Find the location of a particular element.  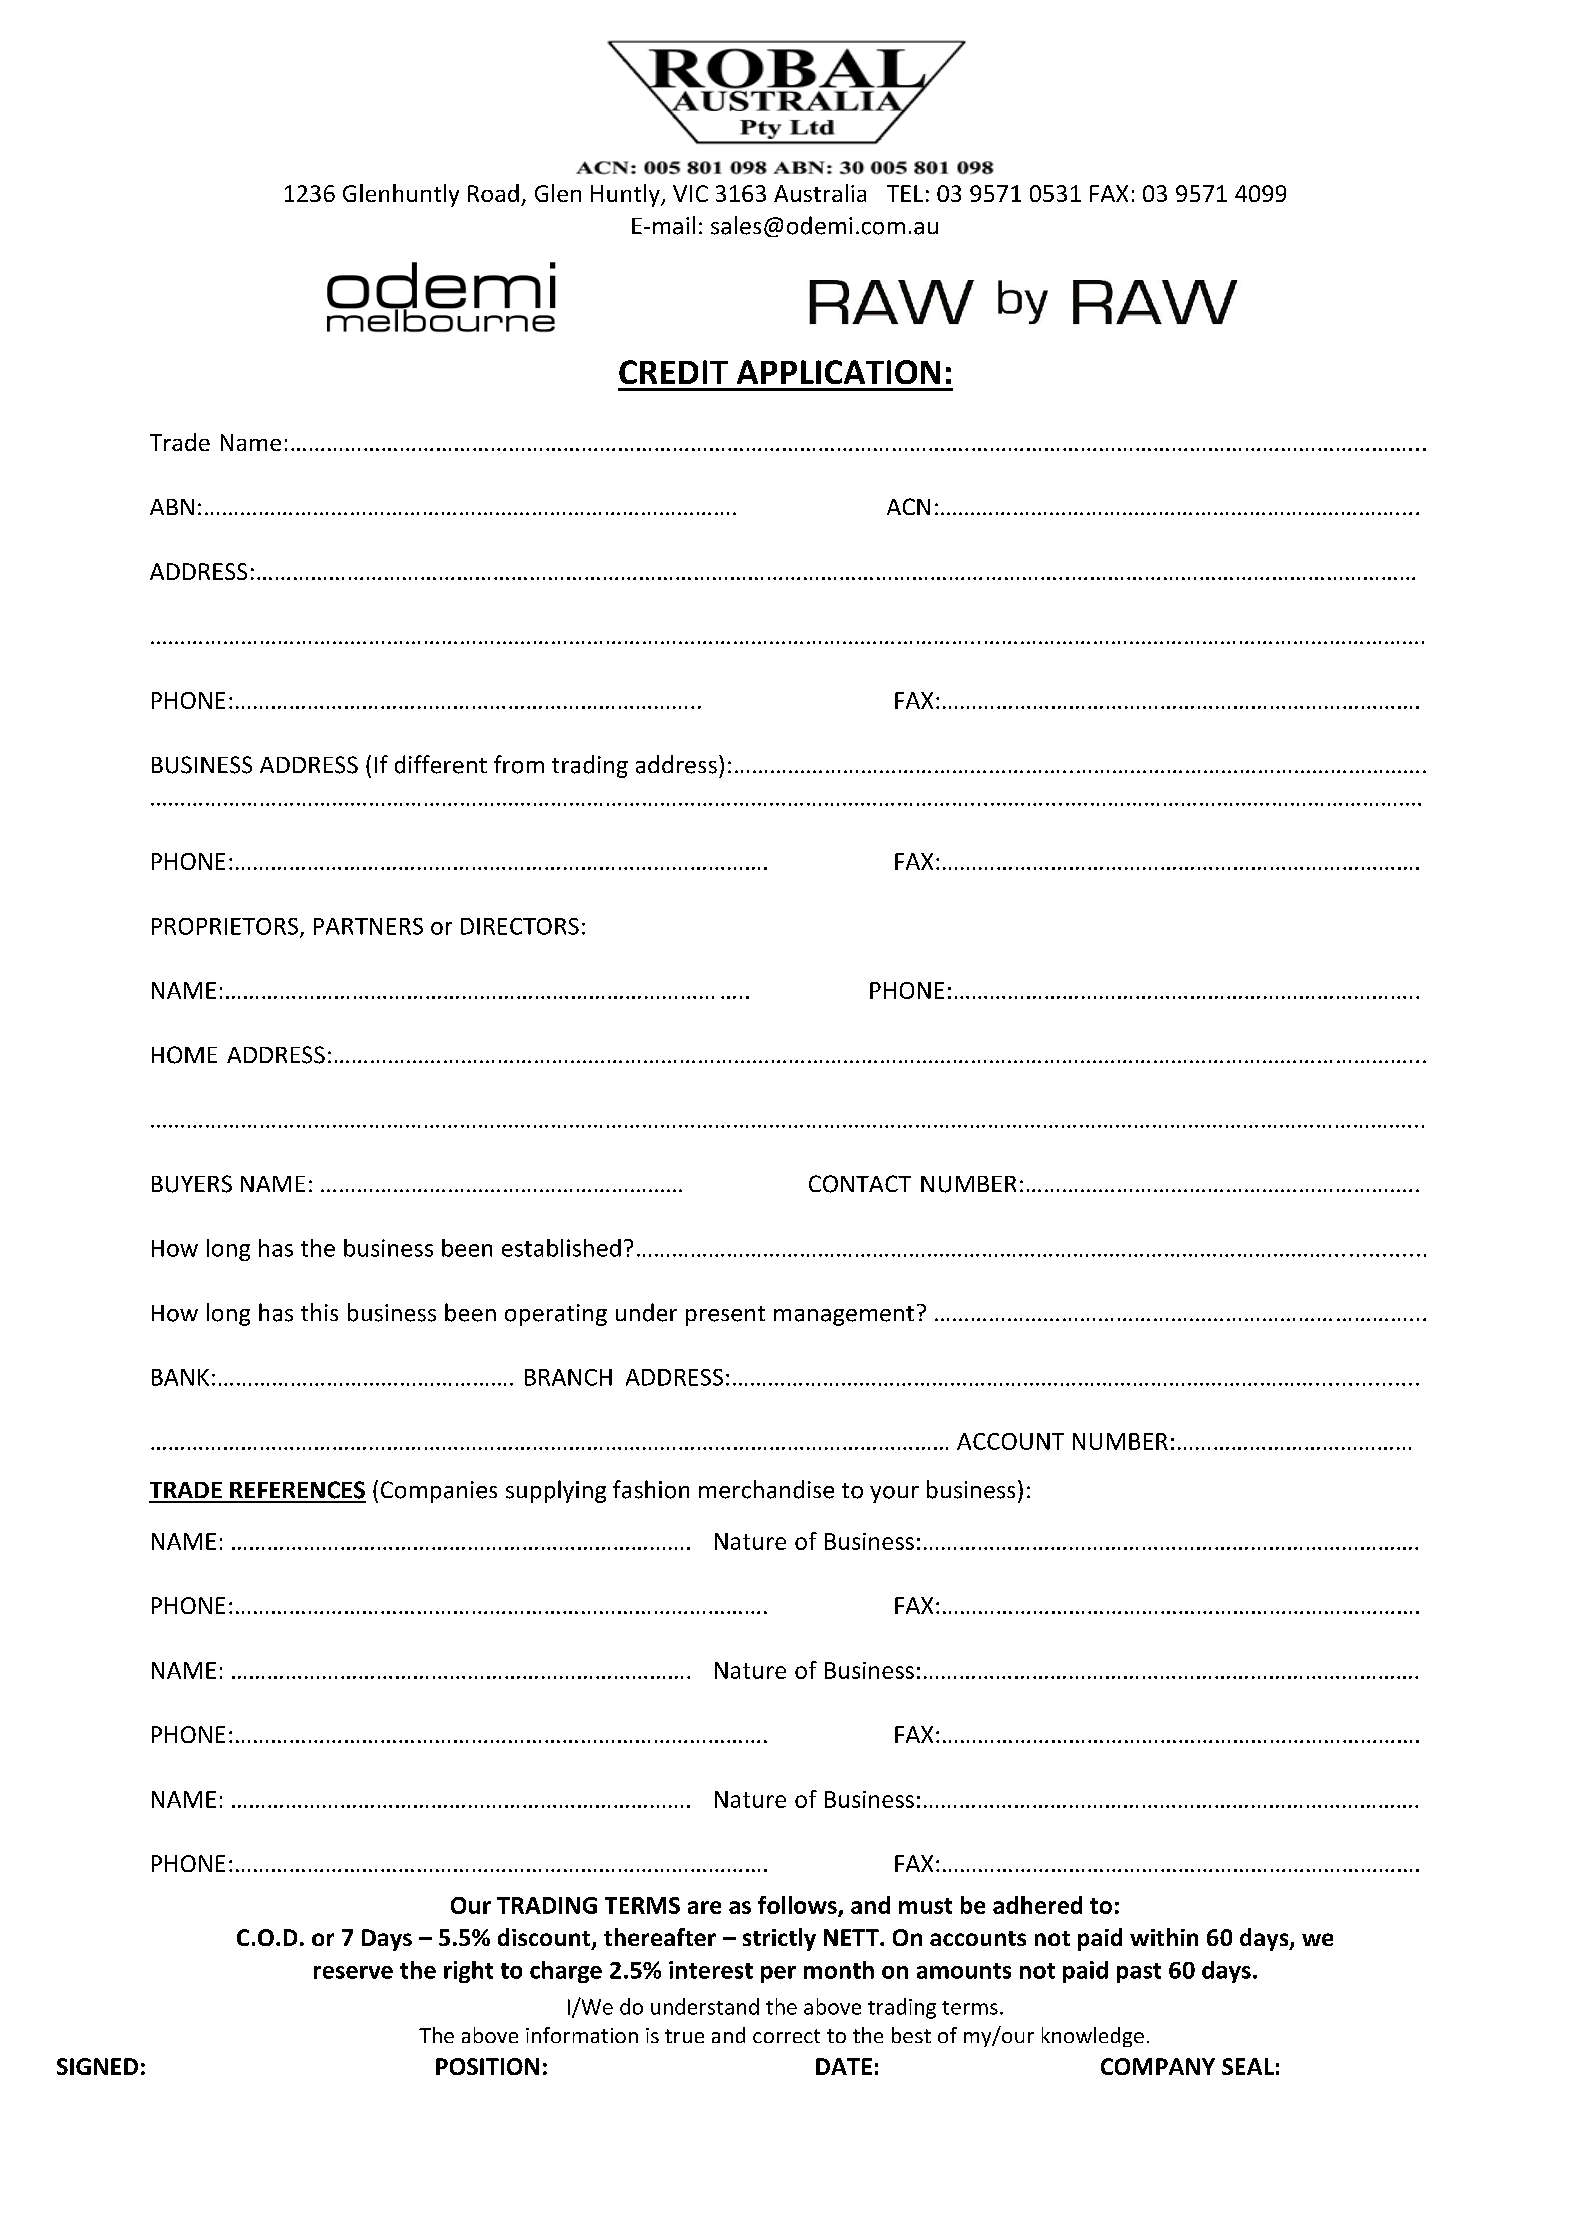

fashion is located at coordinates (651, 1489).
